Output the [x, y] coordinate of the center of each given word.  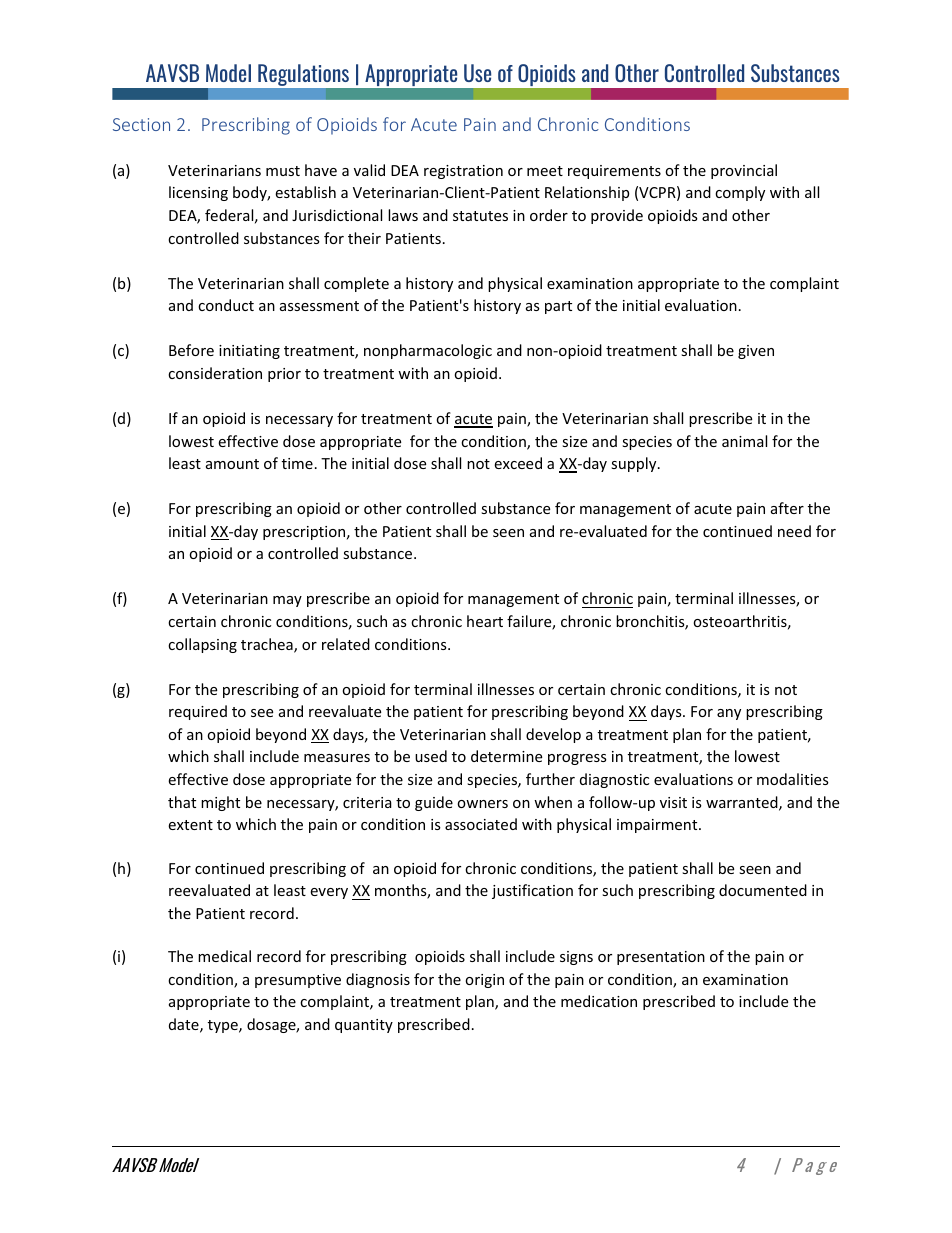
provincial [744, 171]
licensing [198, 193]
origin [484, 981]
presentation [661, 958]
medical [224, 956]
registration [463, 172]
